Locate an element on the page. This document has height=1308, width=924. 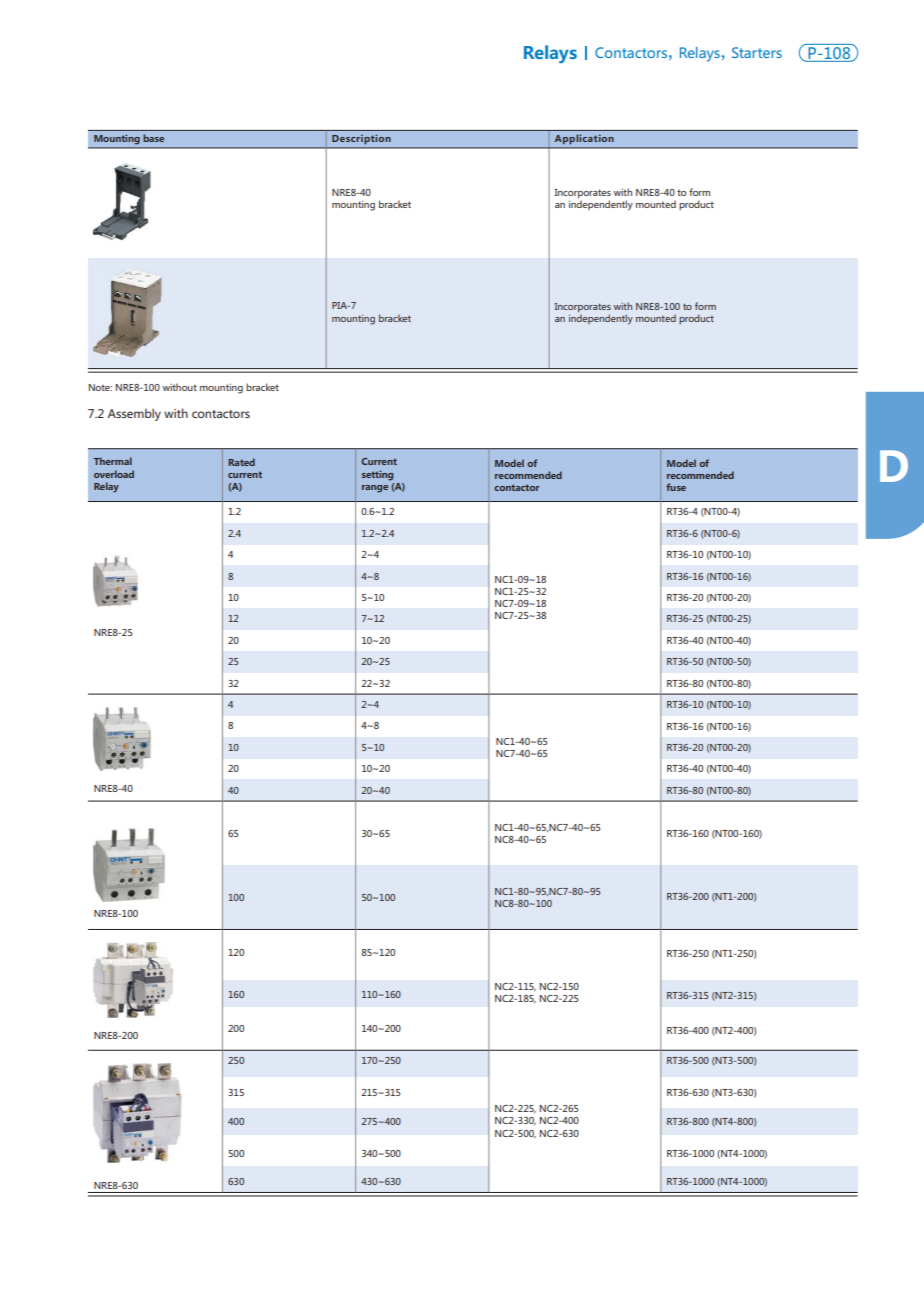
Thermal is located at coordinates (112, 461).
